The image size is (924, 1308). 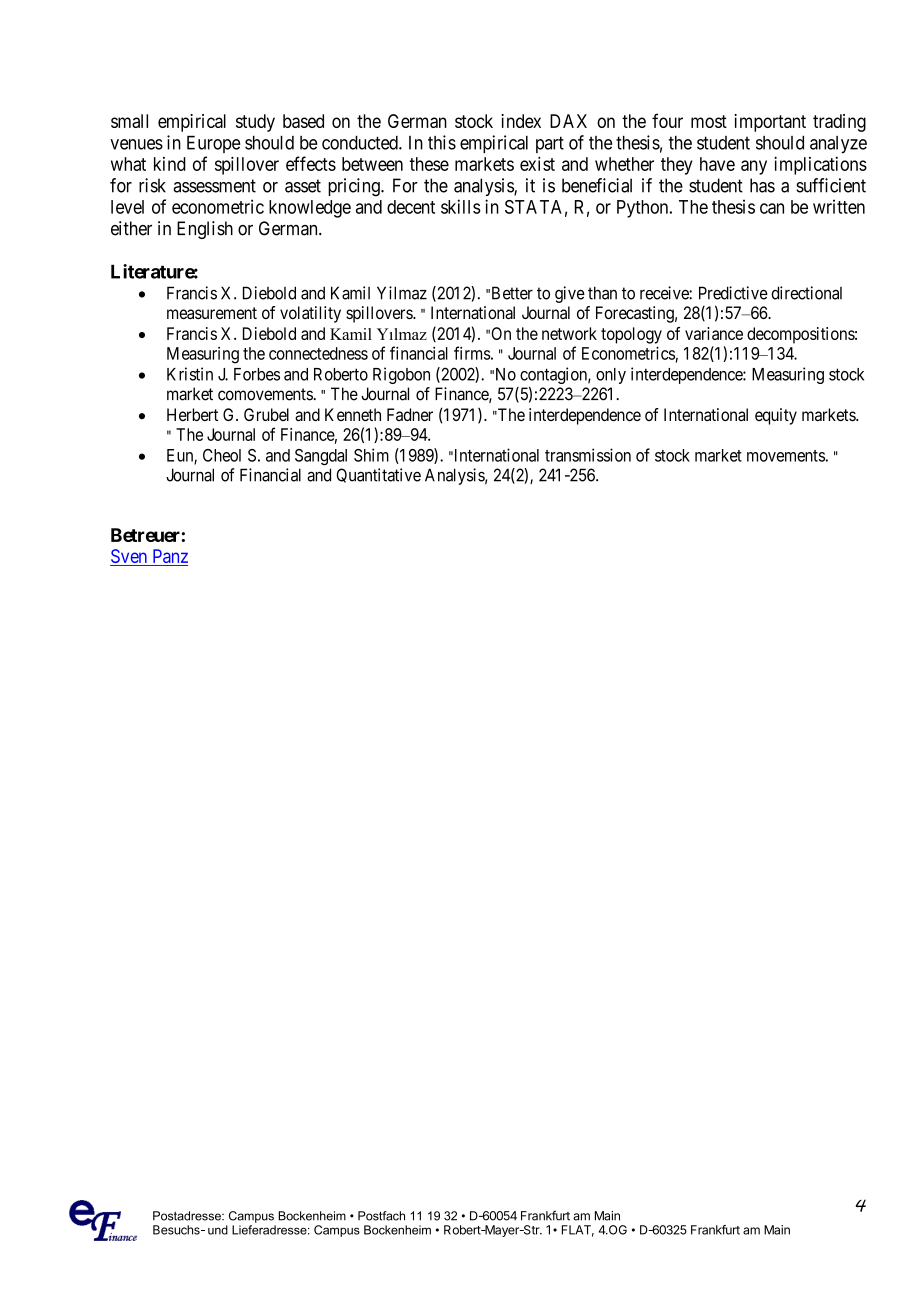 I want to click on important, so click(x=770, y=123).
